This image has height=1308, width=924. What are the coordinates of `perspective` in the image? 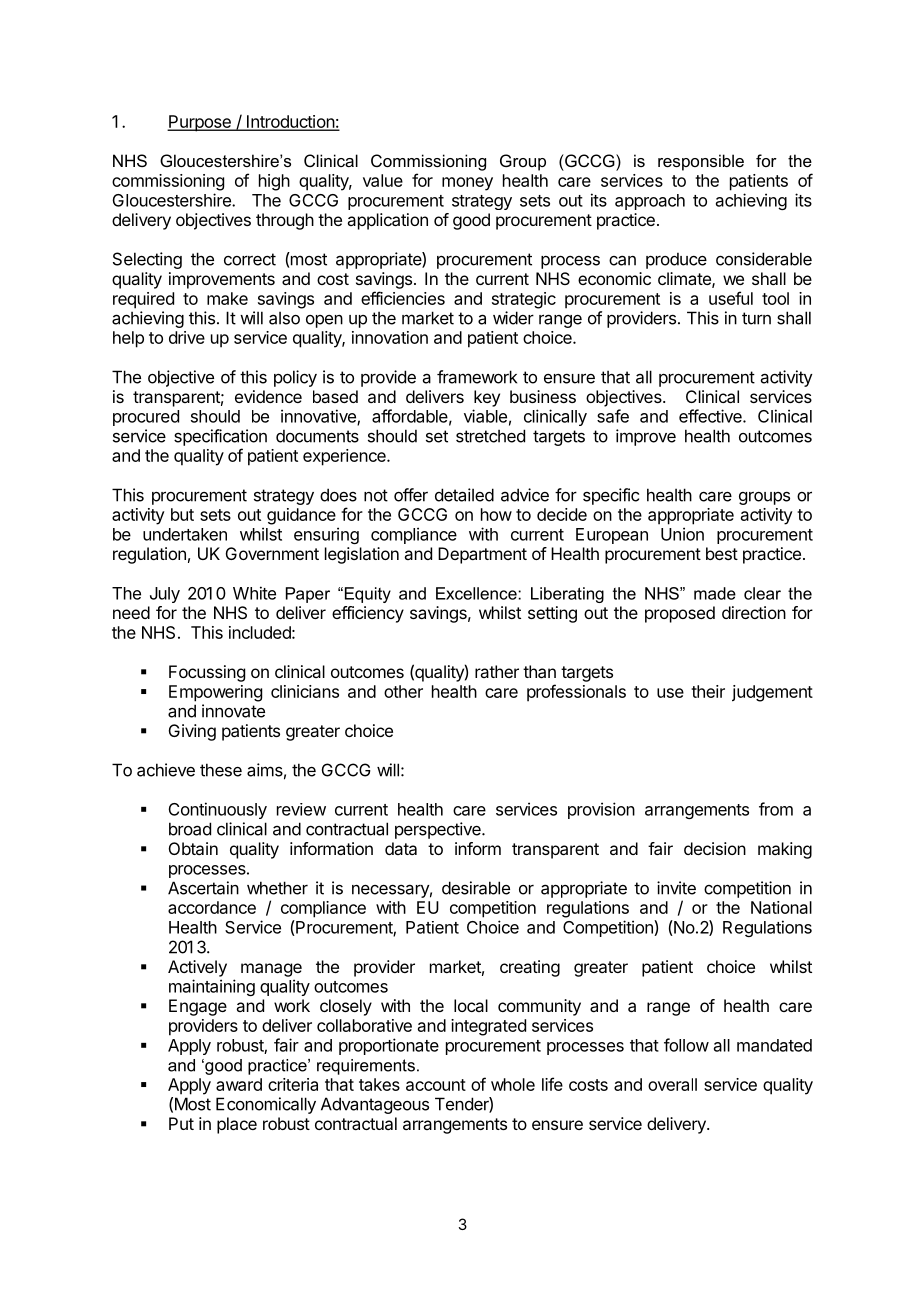 It's located at (439, 830).
